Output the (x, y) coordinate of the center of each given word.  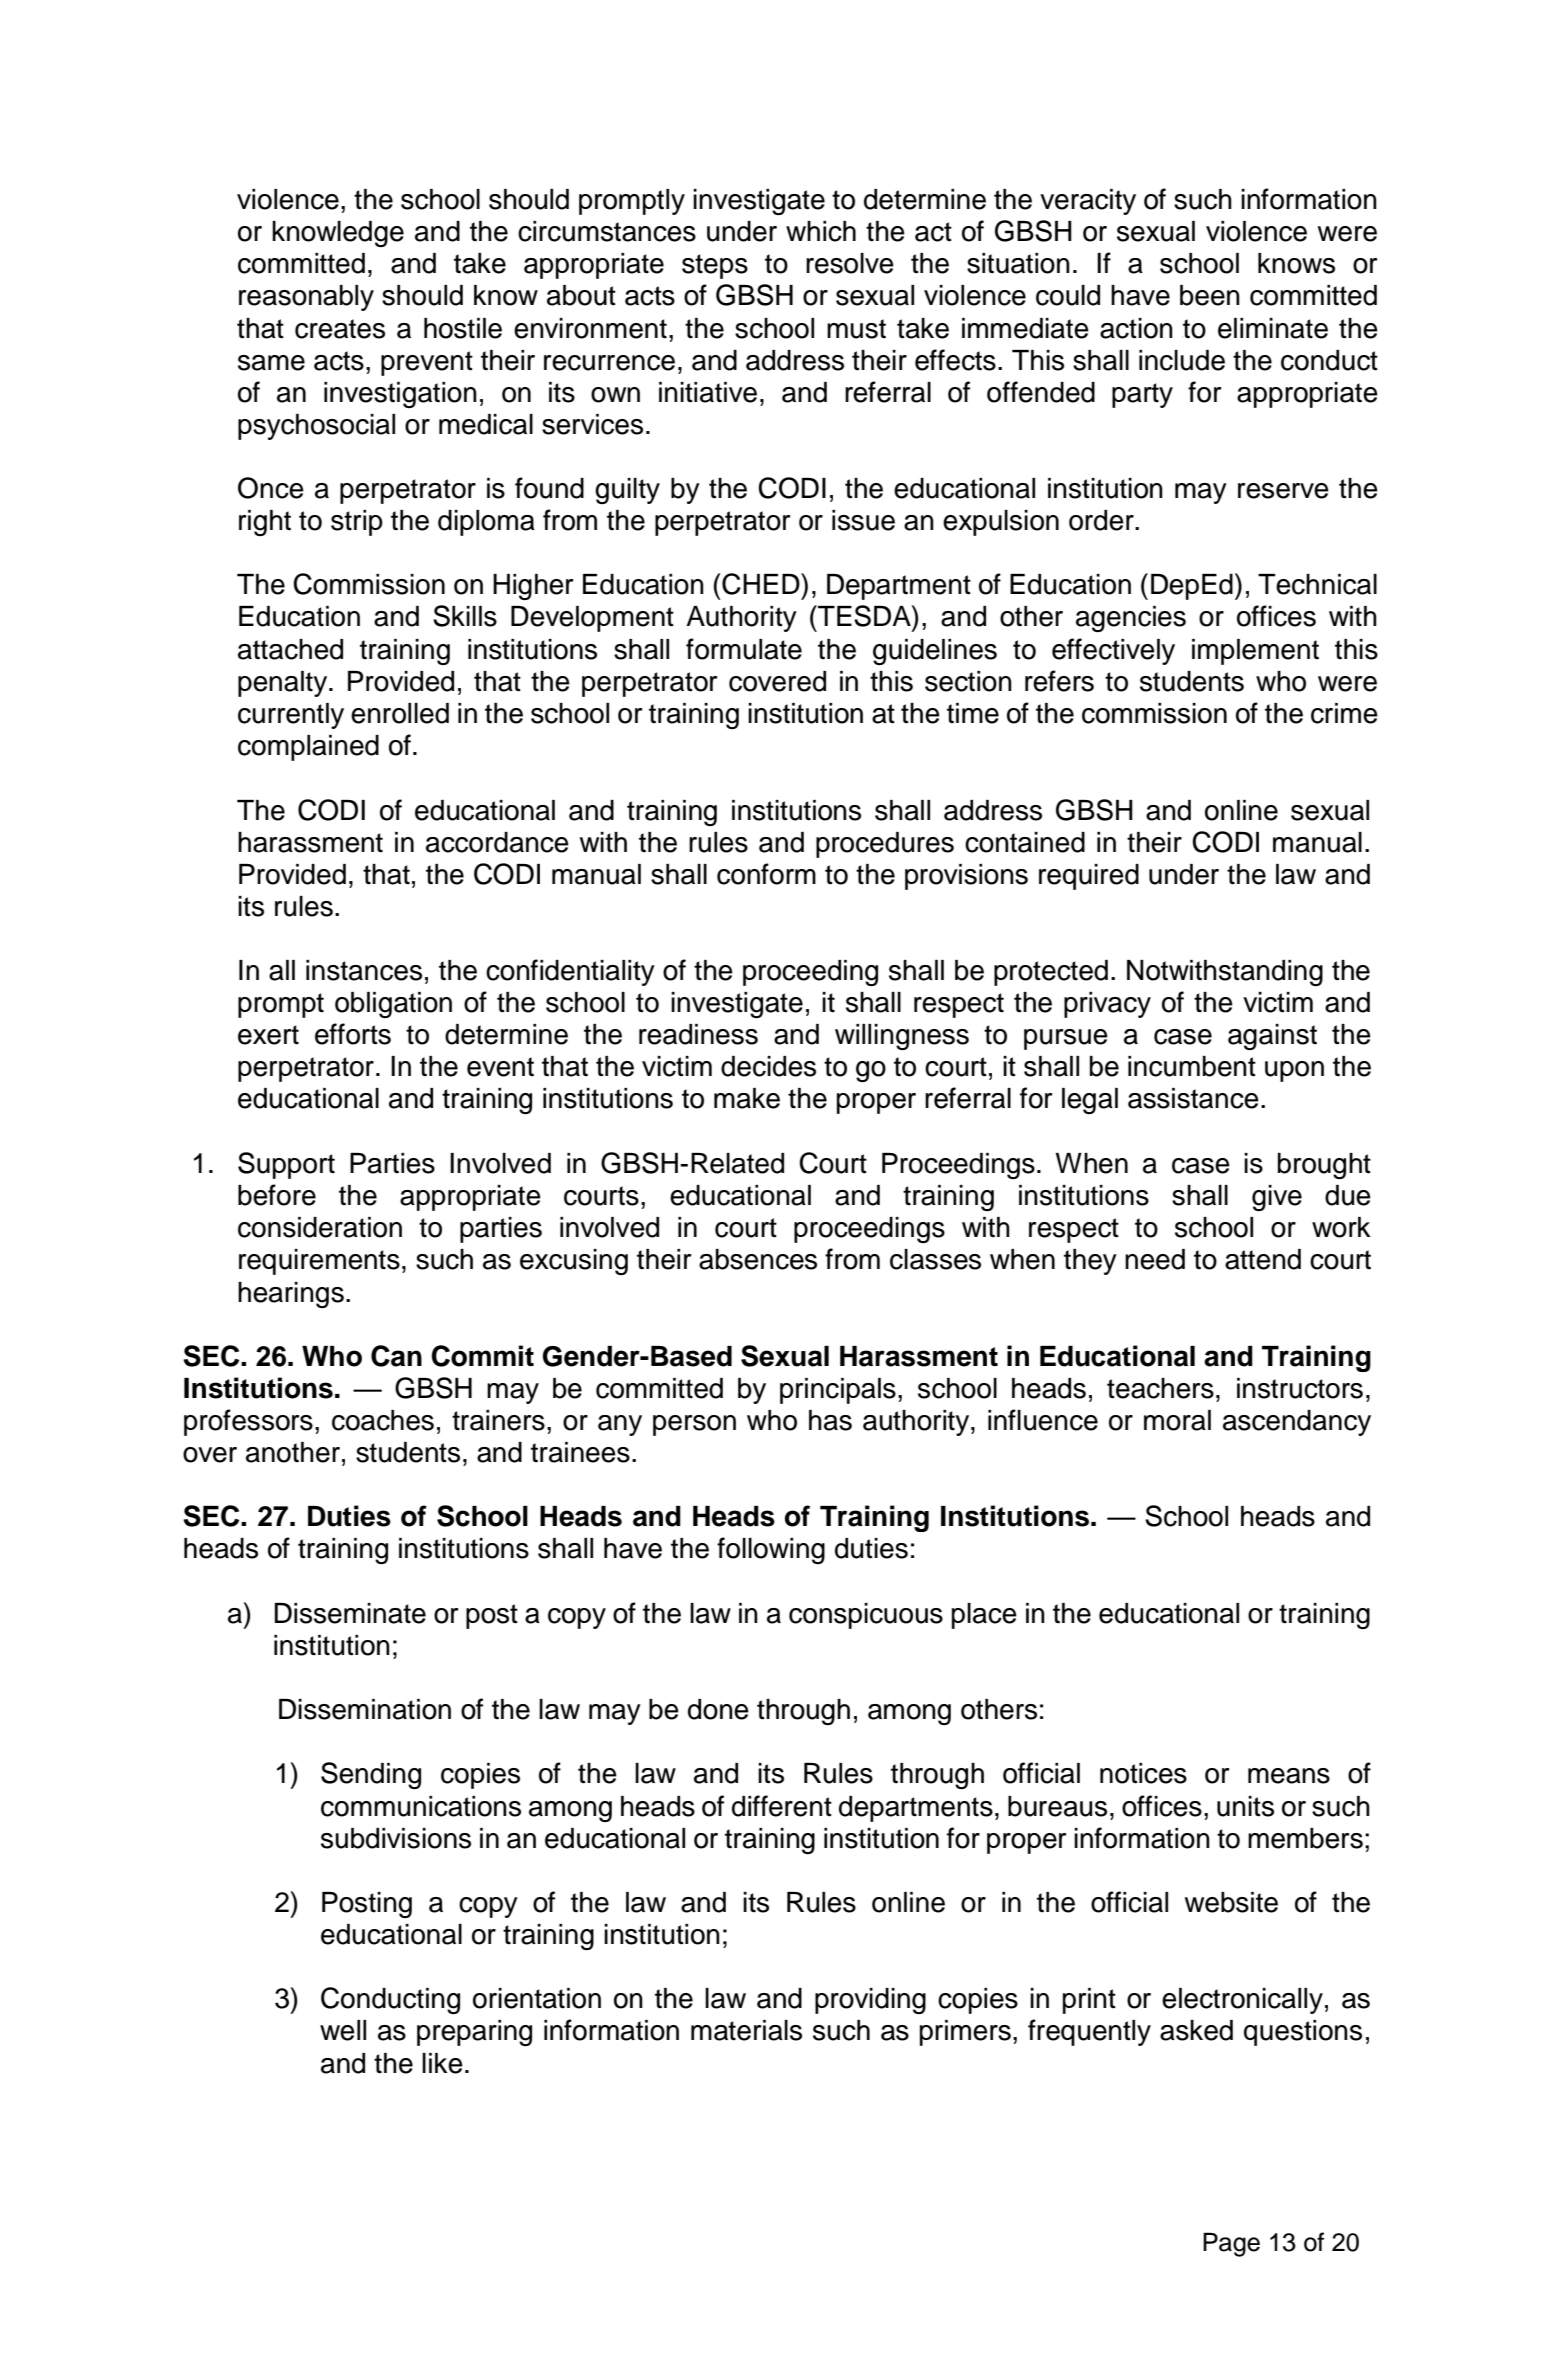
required (1089, 877)
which (821, 231)
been (1210, 295)
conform (766, 874)
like (442, 2063)
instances (364, 970)
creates (340, 329)
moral (1177, 1420)
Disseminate (350, 1613)
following (771, 1550)
